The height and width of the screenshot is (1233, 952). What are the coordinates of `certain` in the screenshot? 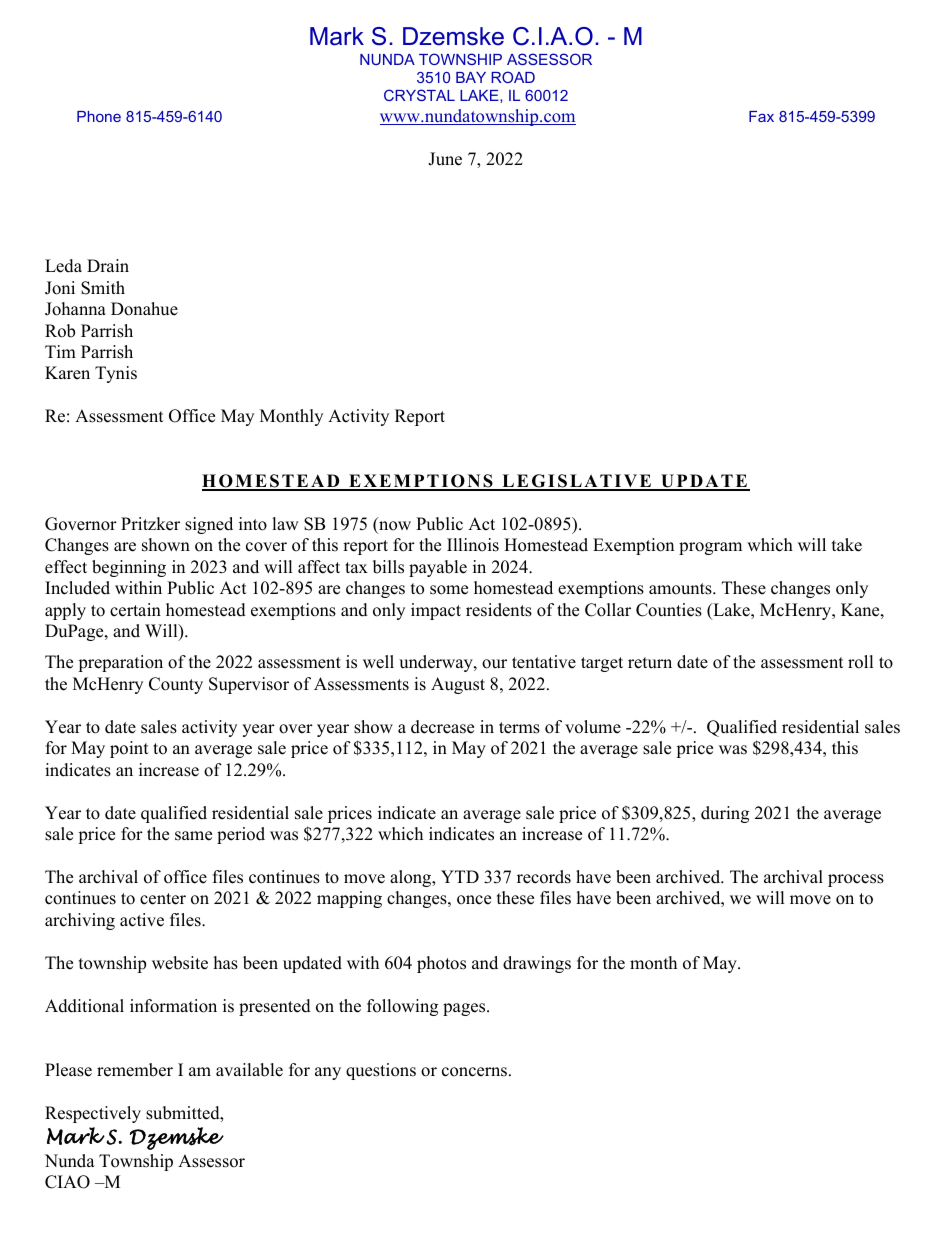 It's located at (135, 610).
